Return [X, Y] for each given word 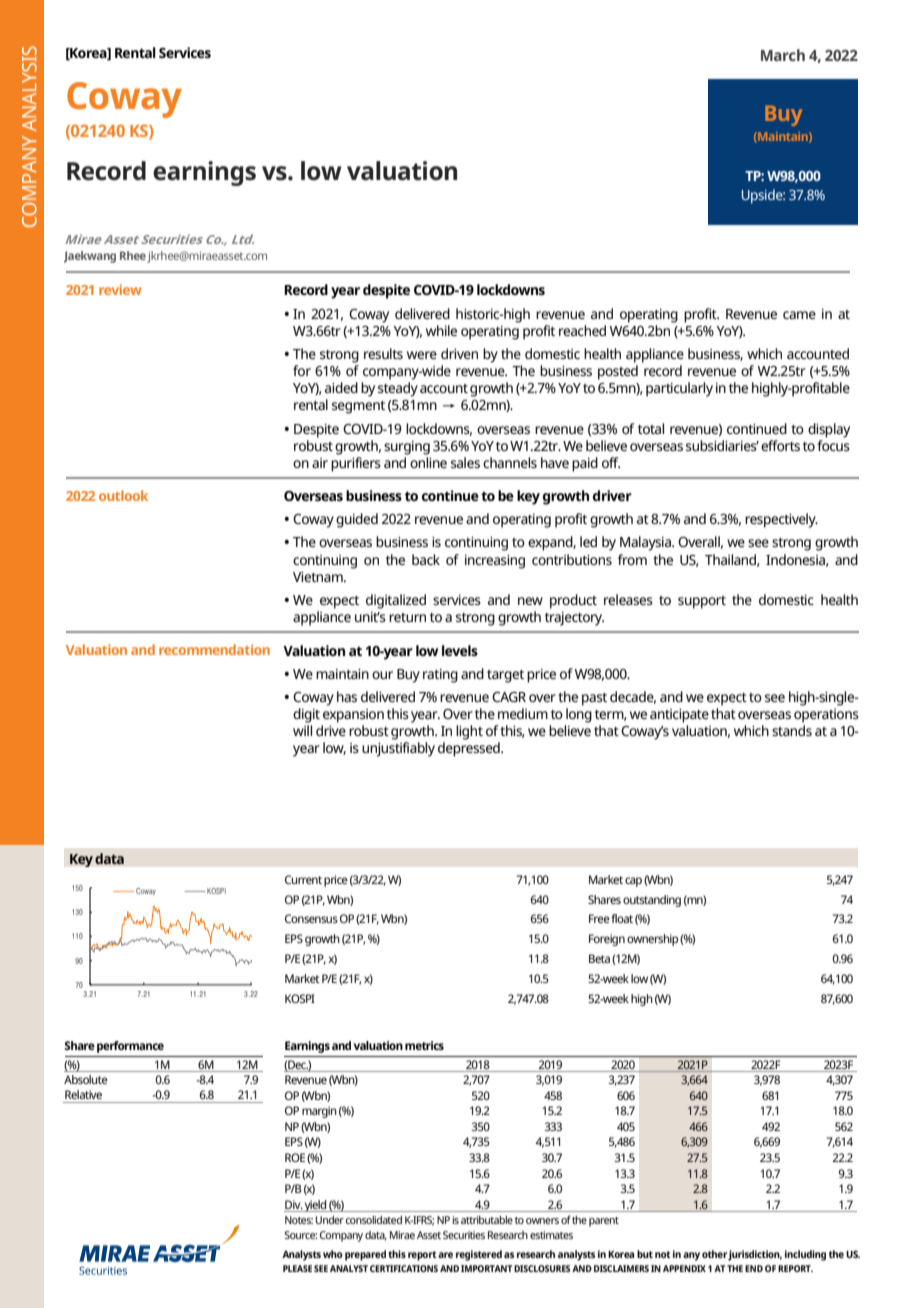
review [120, 289]
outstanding [652, 901]
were [422, 355]
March [783, 55]
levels [460, 650]
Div [294, 1204]
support [702, 602]
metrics [424, 1045]
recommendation [214, 649]
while [441, 330]
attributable [487, 1220]
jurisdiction [755, 1255]
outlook [123, 495]
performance [130, 1047]
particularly [679, 389]
